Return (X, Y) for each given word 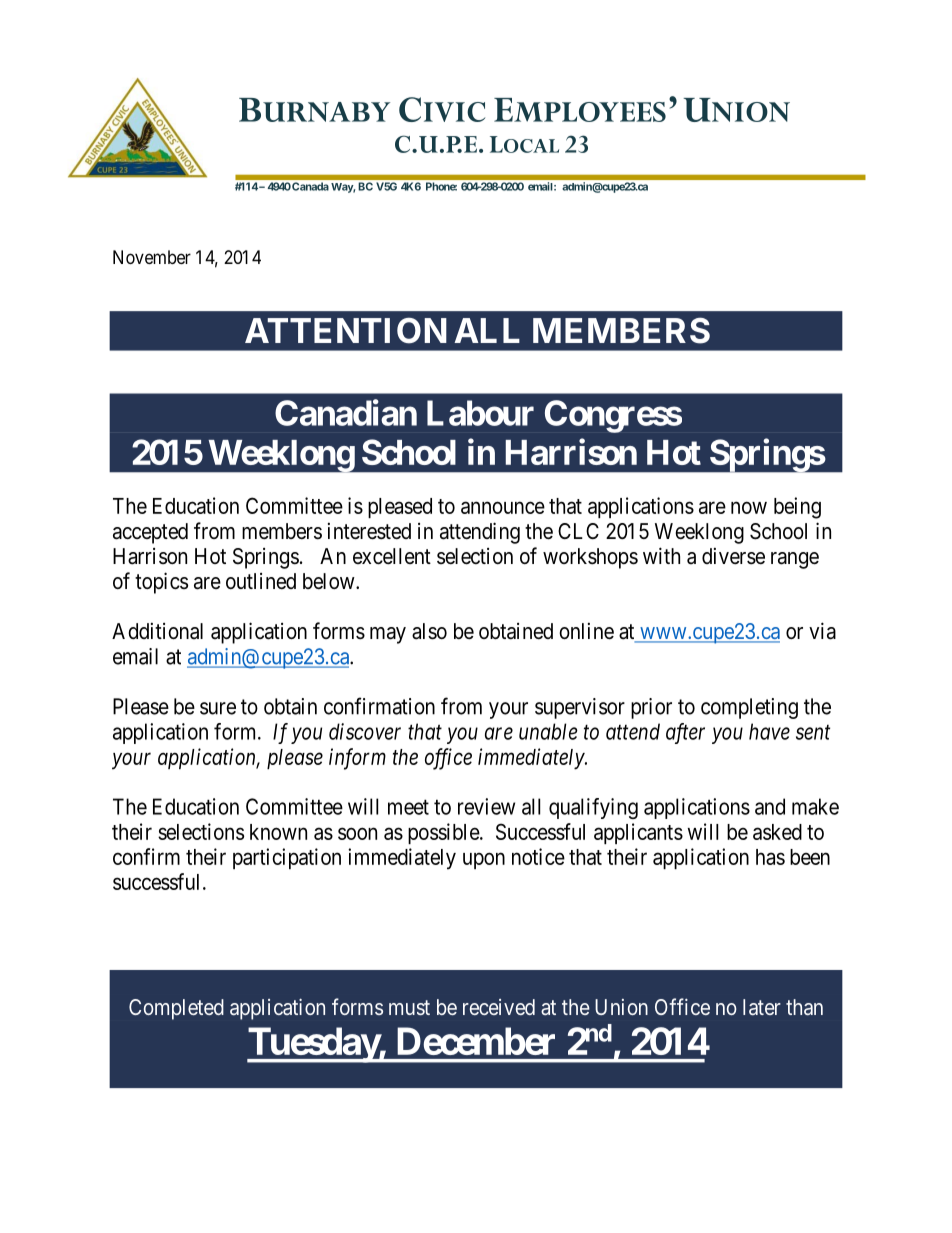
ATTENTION (346, 331)
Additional (157, 631)
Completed (176, 1009)
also (429, 631)
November (152, 257)
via (822, 631)
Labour (480, 413)
